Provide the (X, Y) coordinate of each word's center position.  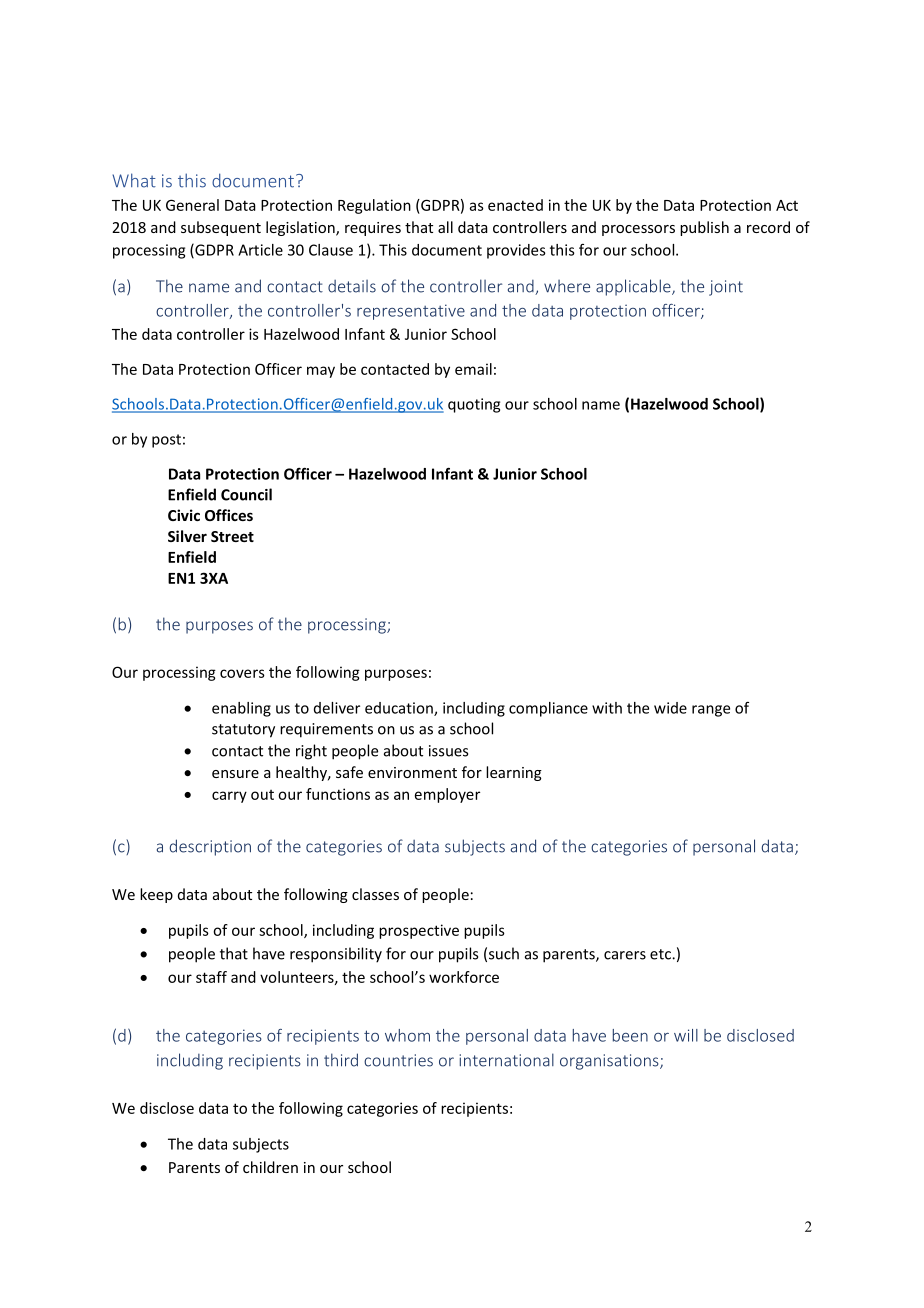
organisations (610, 1062)
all (445, 227)
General (192, 205)
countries (398, 1060)
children (270, 1167)
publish (704, 228)
